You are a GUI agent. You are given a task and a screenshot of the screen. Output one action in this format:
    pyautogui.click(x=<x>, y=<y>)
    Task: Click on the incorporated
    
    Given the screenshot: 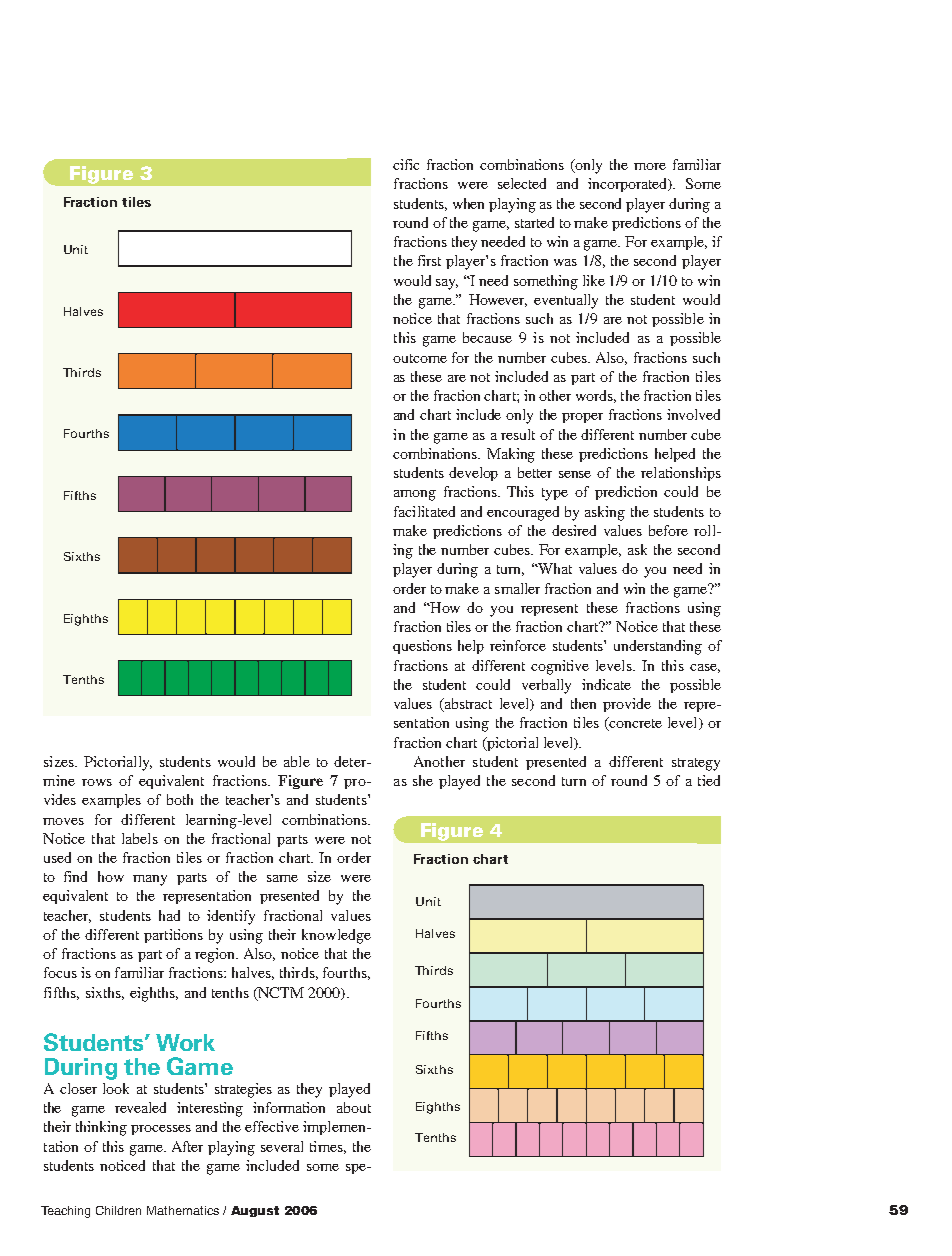 What is the action you would take?
    pyautogui.click(x=629, y=185)
